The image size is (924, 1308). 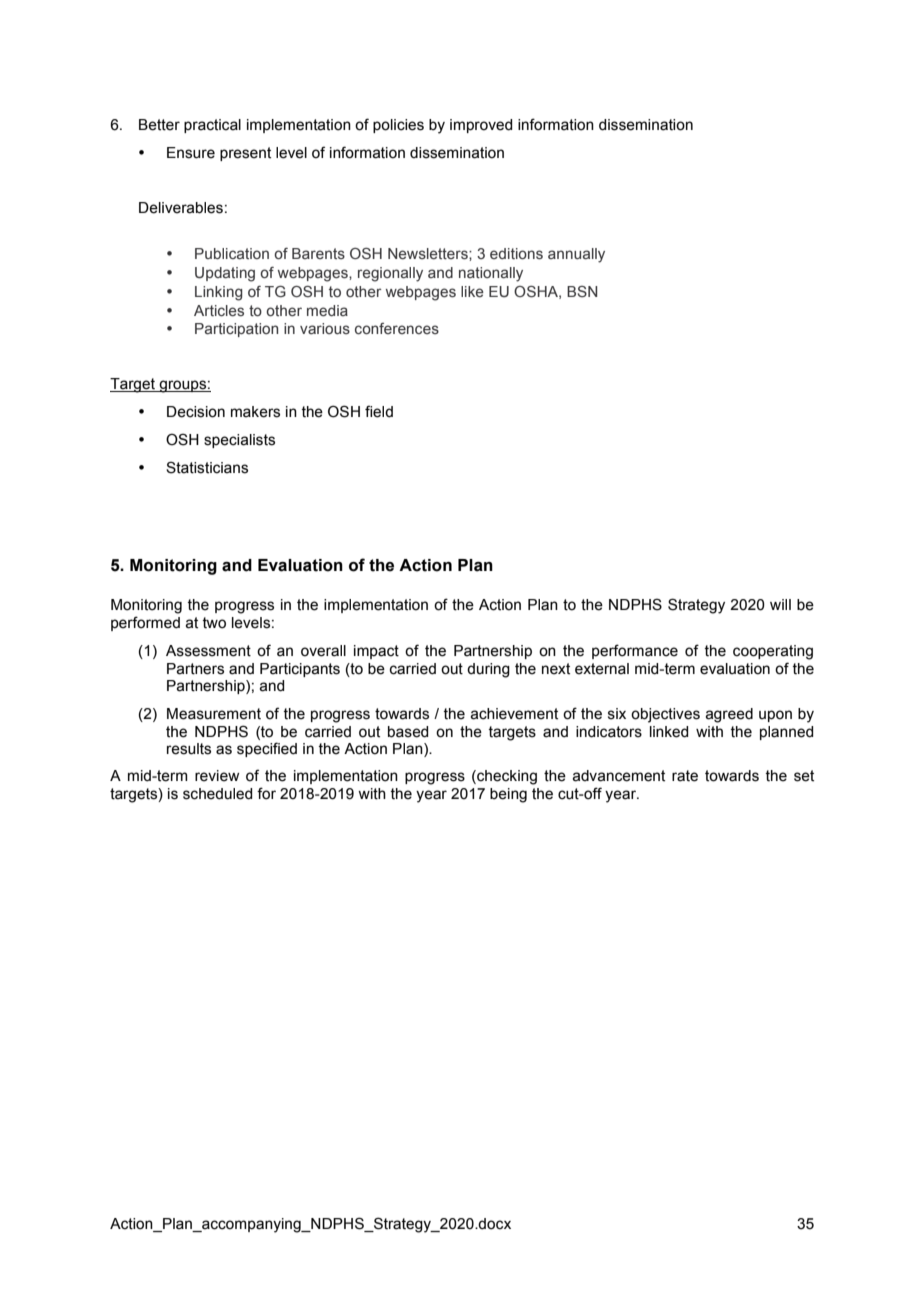 I want to click on two, so click(x=214, y=623).
